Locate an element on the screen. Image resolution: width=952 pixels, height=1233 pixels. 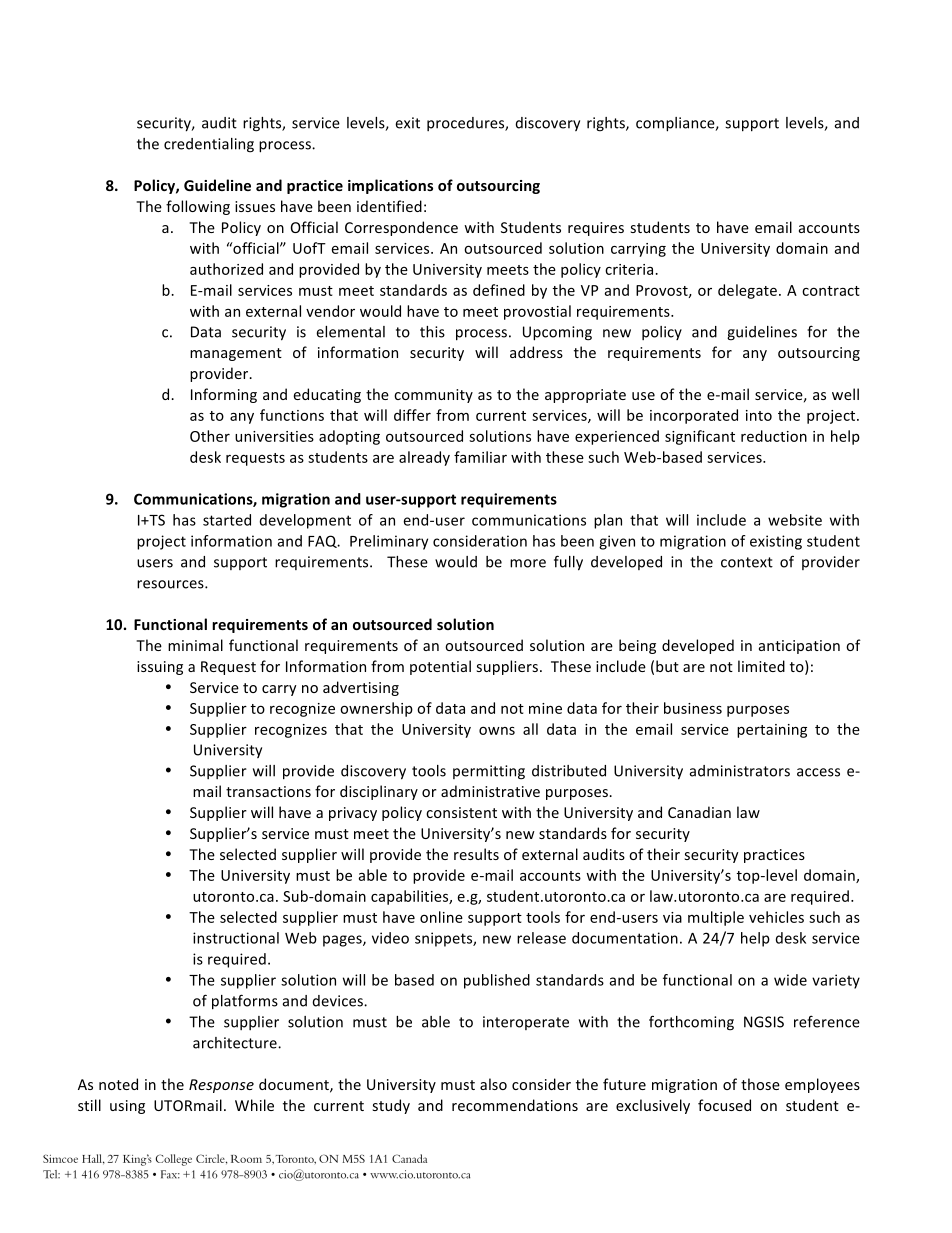
exit is located at coordinates (407, 123).
